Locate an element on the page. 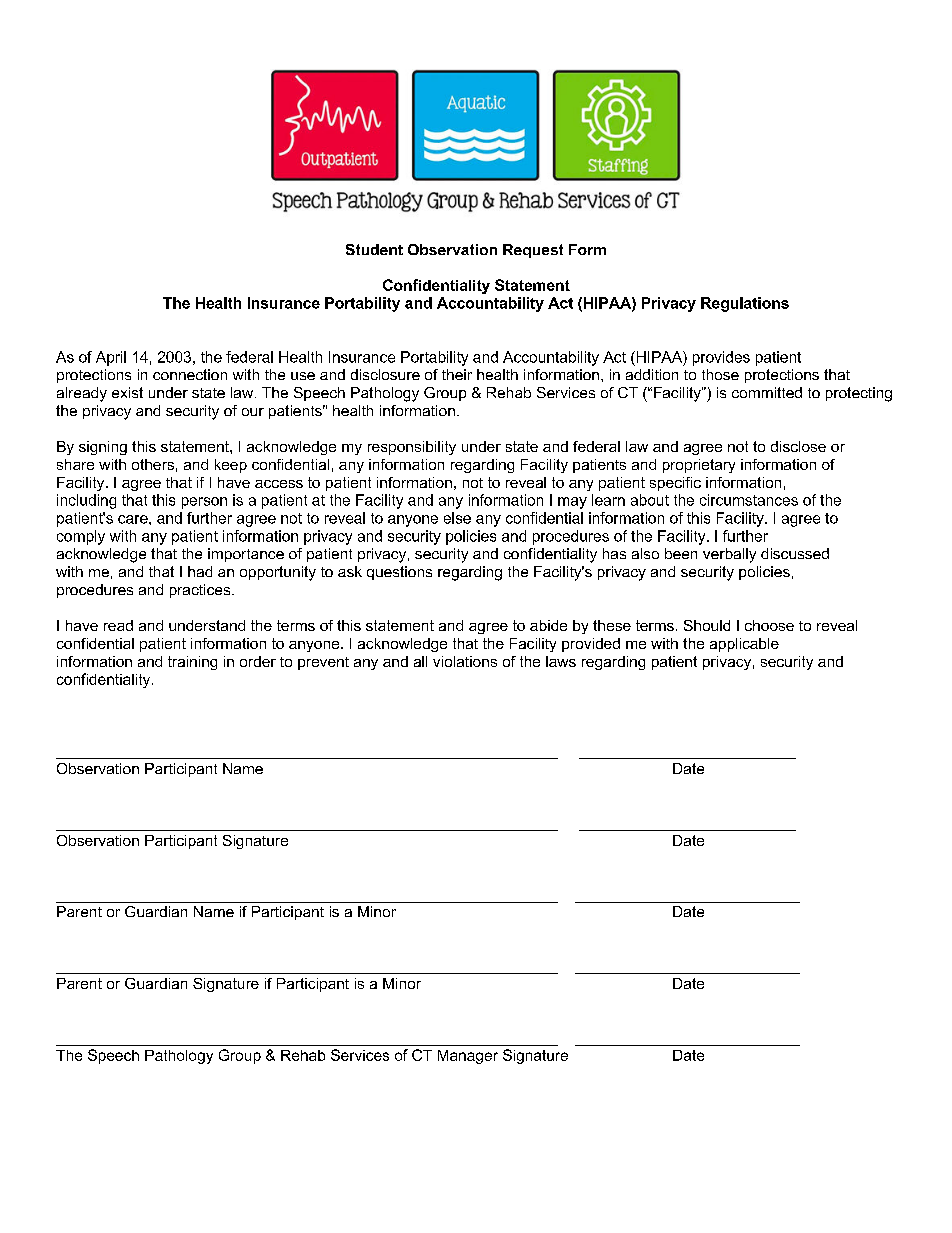  violations is located at coordinates (465, 661).
